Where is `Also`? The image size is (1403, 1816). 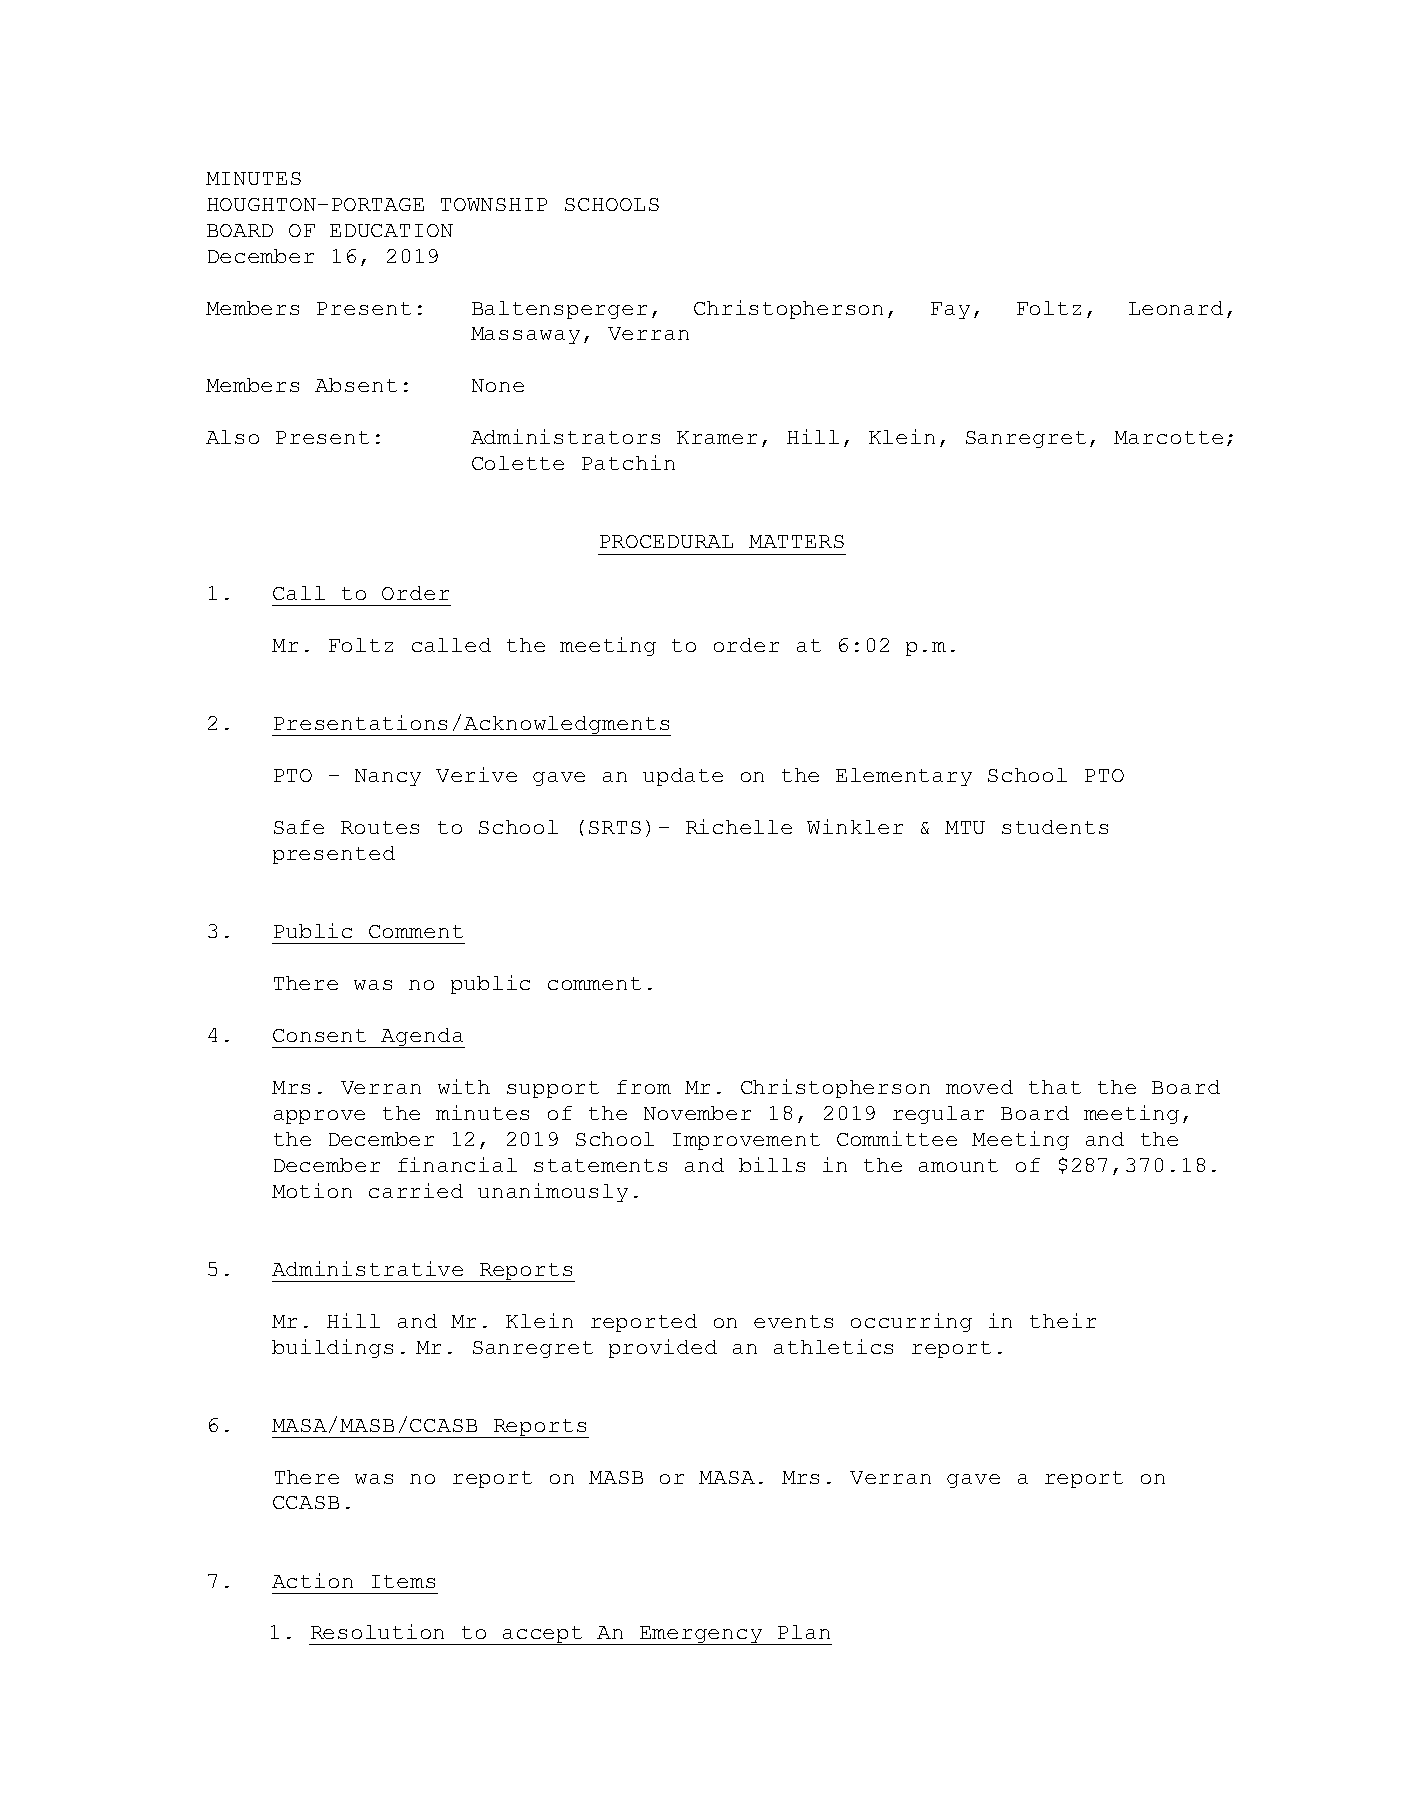
Also is located at coordinates (232, 437).
